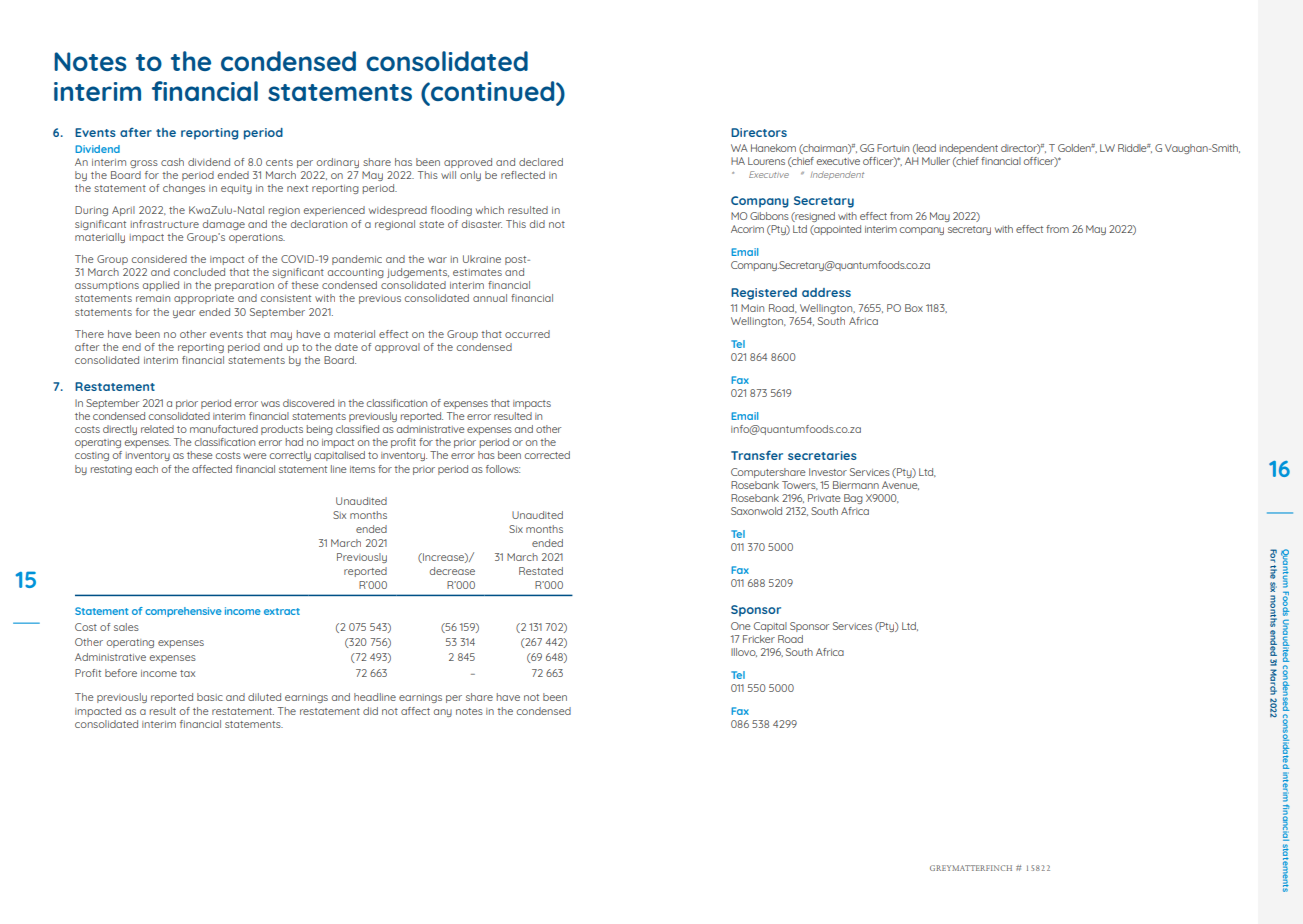  Describe the element at coordinates (482, 259) in the page. I see `Ukraine` at that location.
